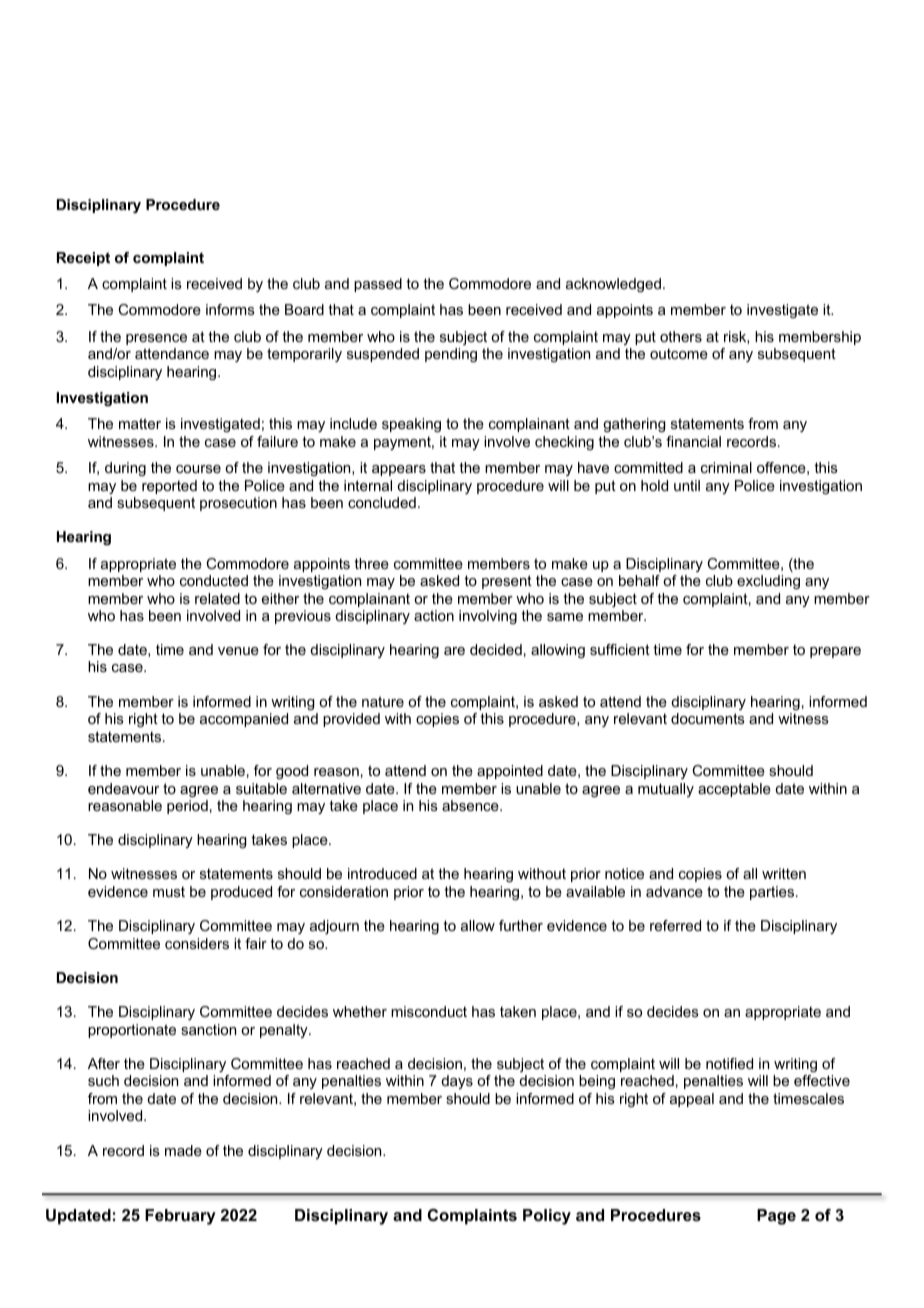  Describe the element at coordinates (230, 309) in the page. I see `informs` at that location.
